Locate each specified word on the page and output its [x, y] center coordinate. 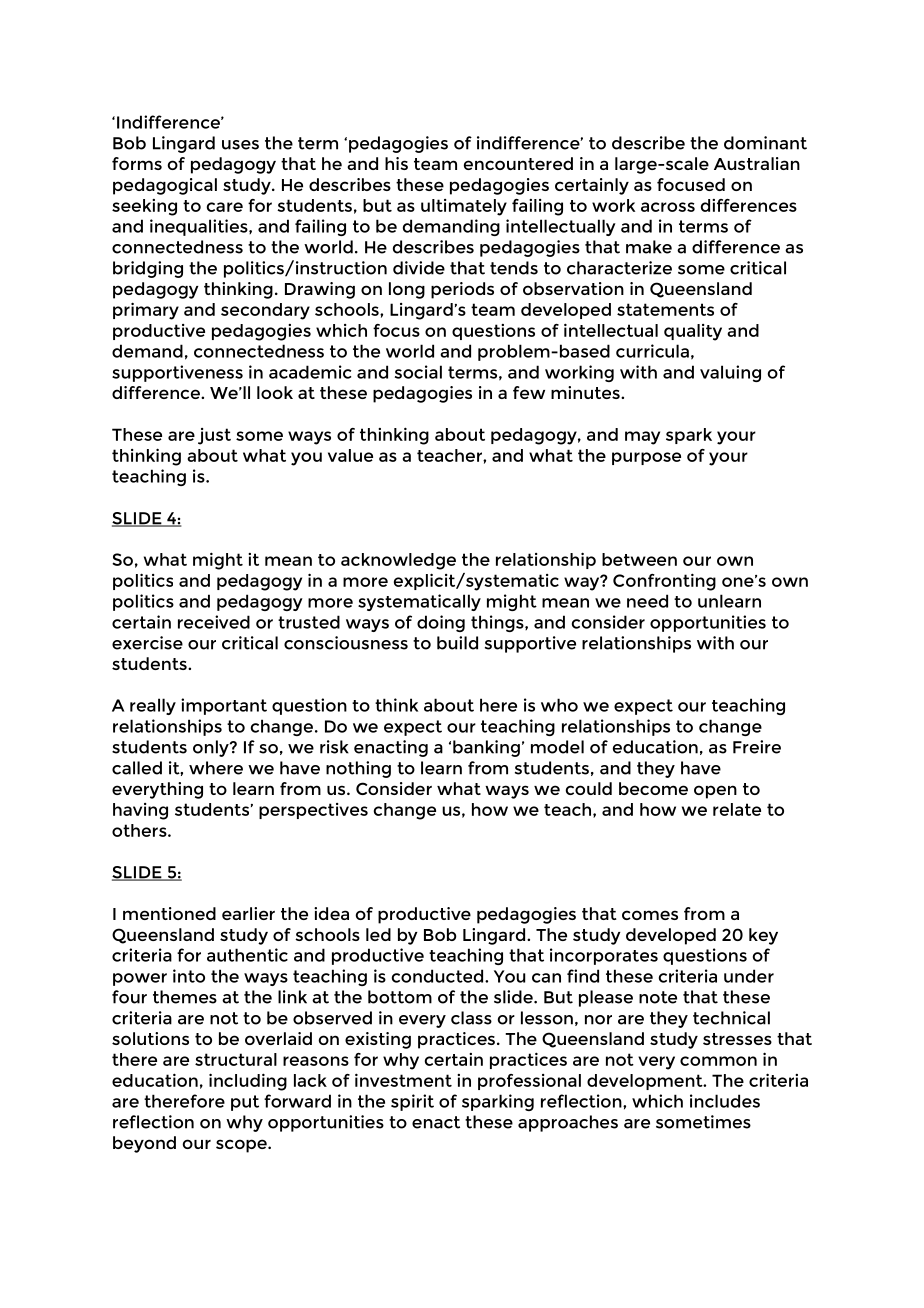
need [647, 601]
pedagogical [165, 186]
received [214, 622]
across [668, 207]
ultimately [464, 207]
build [457, 643]
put [245, 1103]
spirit [412, 1102]
